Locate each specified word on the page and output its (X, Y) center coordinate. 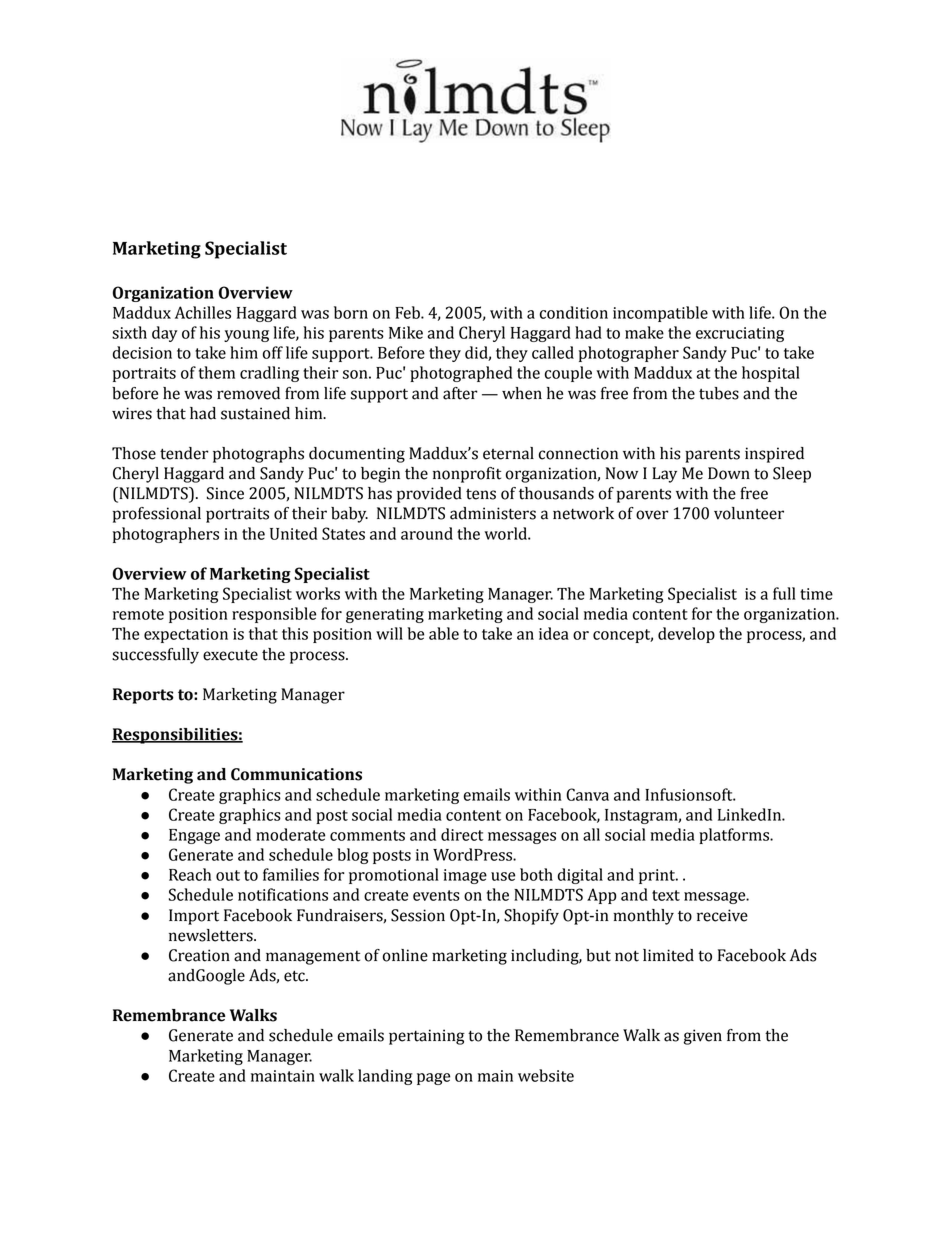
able (444, 633)
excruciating (740, 334)
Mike (406, 332)
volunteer (749, 513)
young (246, 336)
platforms (735, 836)
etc (295, 976)
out (228, 875)
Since (225, 493)
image (465, 876)
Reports (143, 696)
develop (686, 635)
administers (493, 513)
